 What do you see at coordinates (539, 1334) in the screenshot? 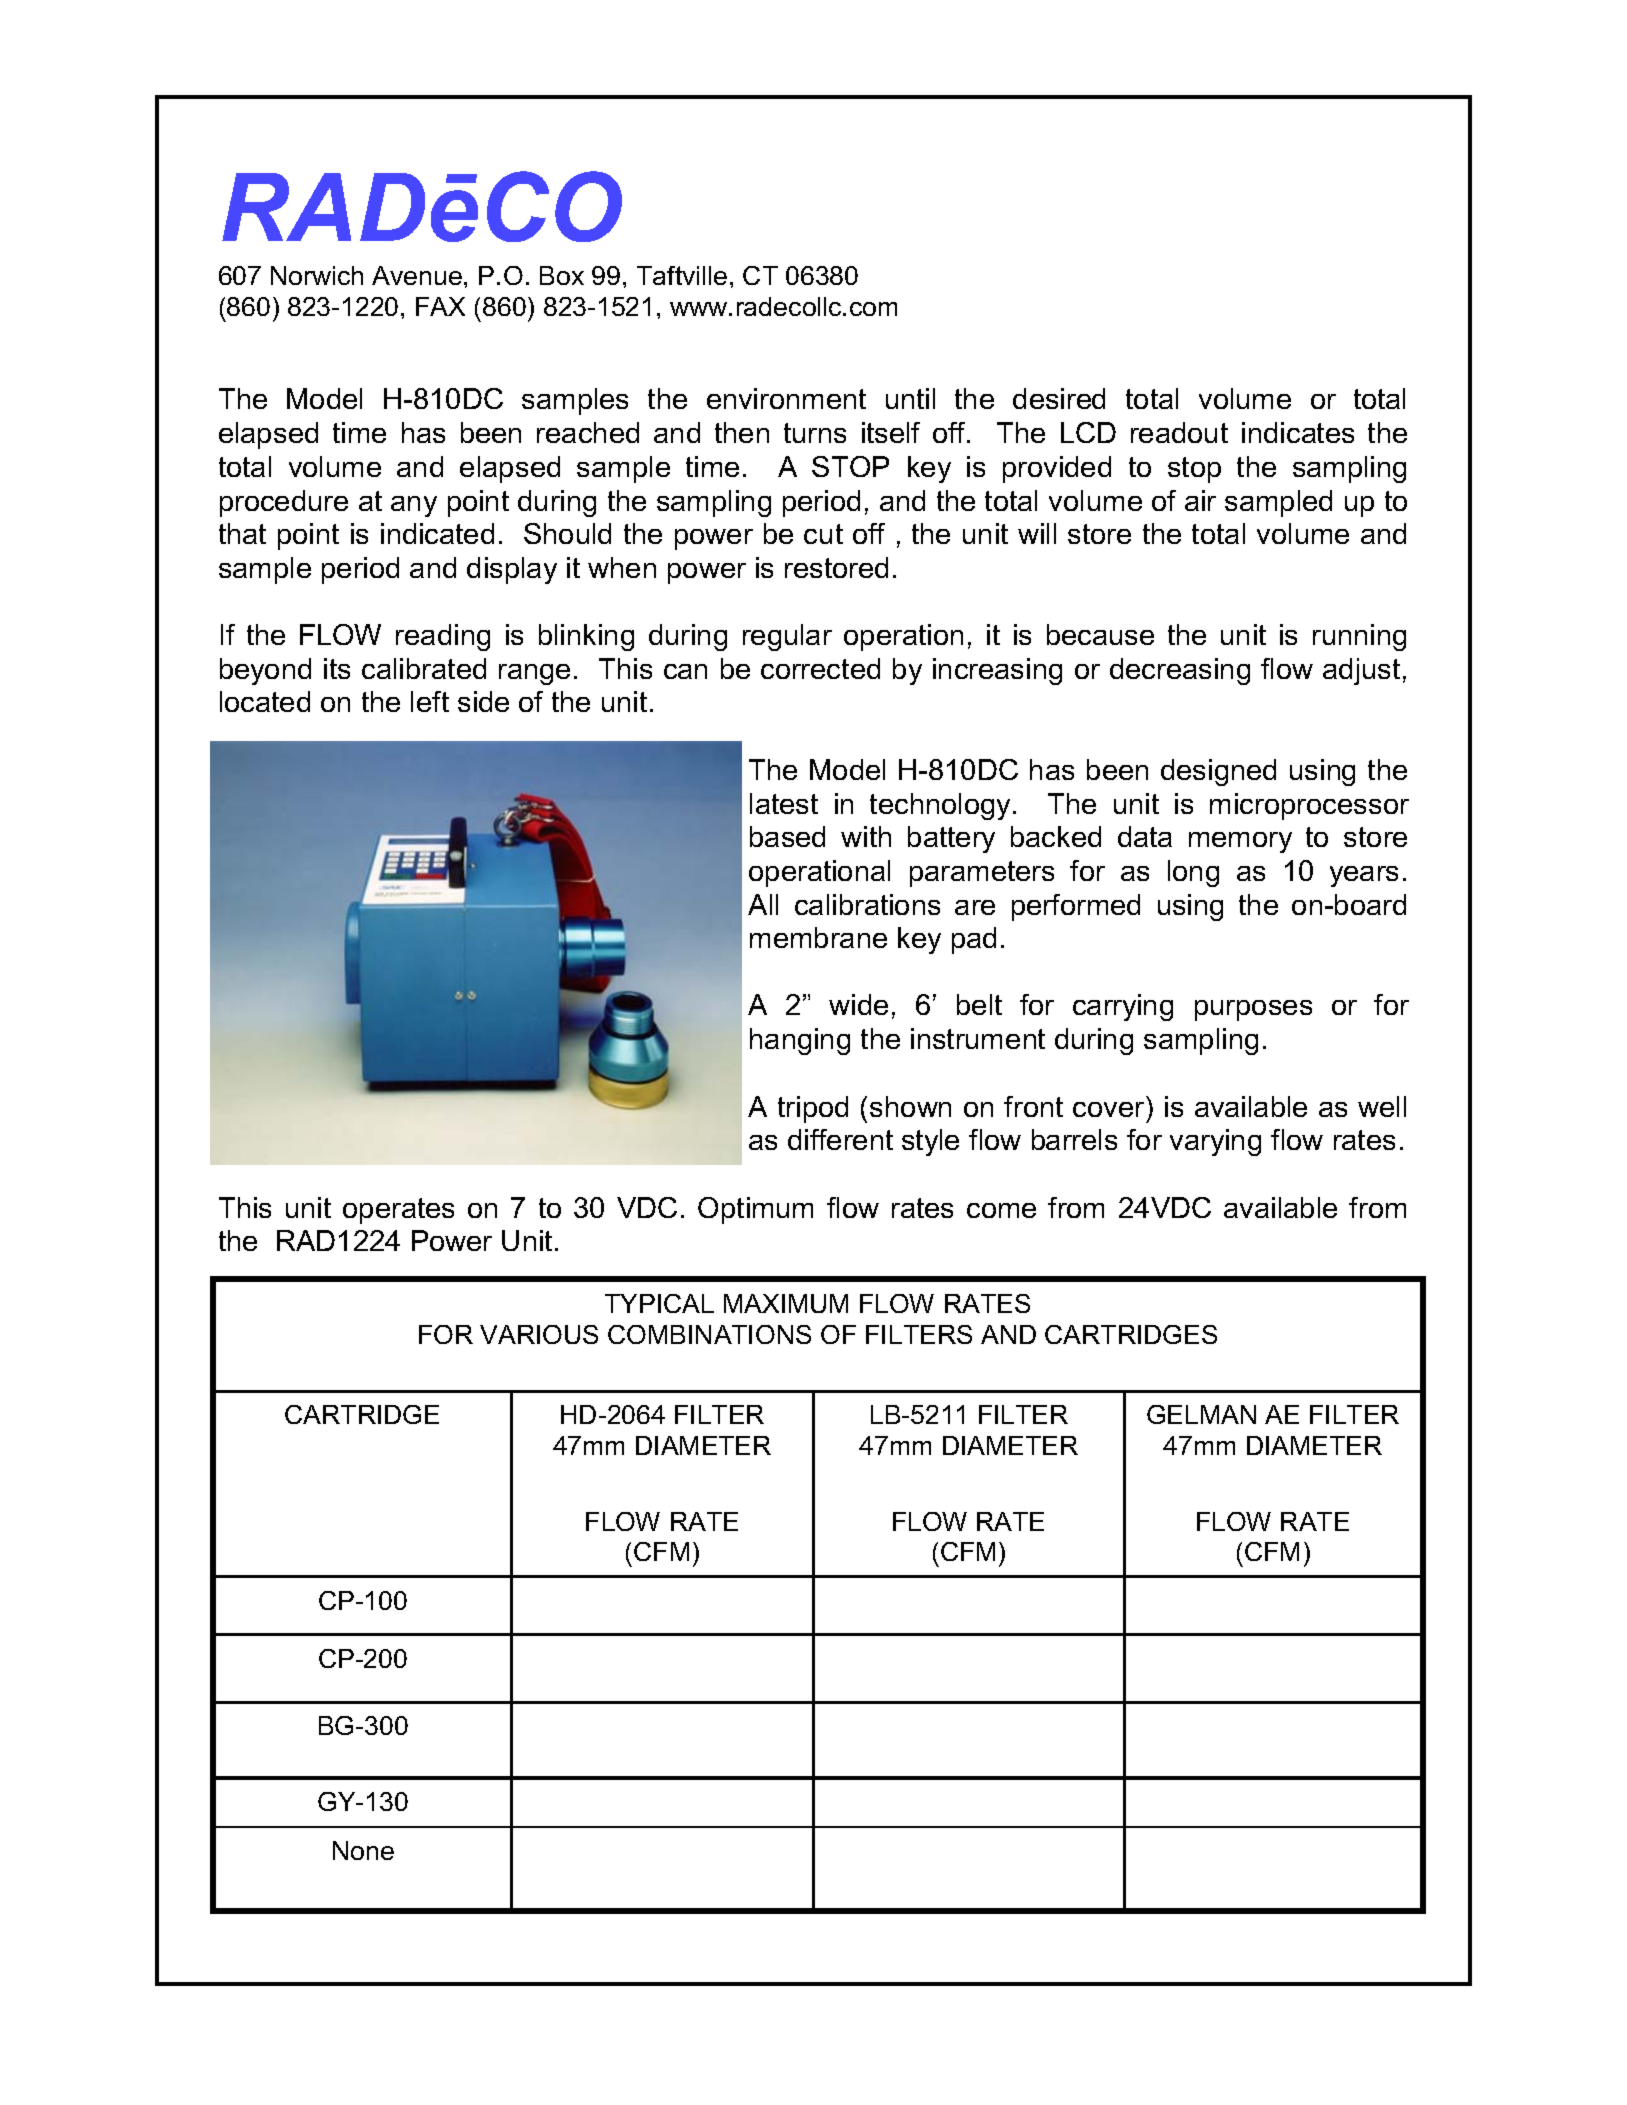
I see `VARIOUS` at bounding box center [539, 1334].
